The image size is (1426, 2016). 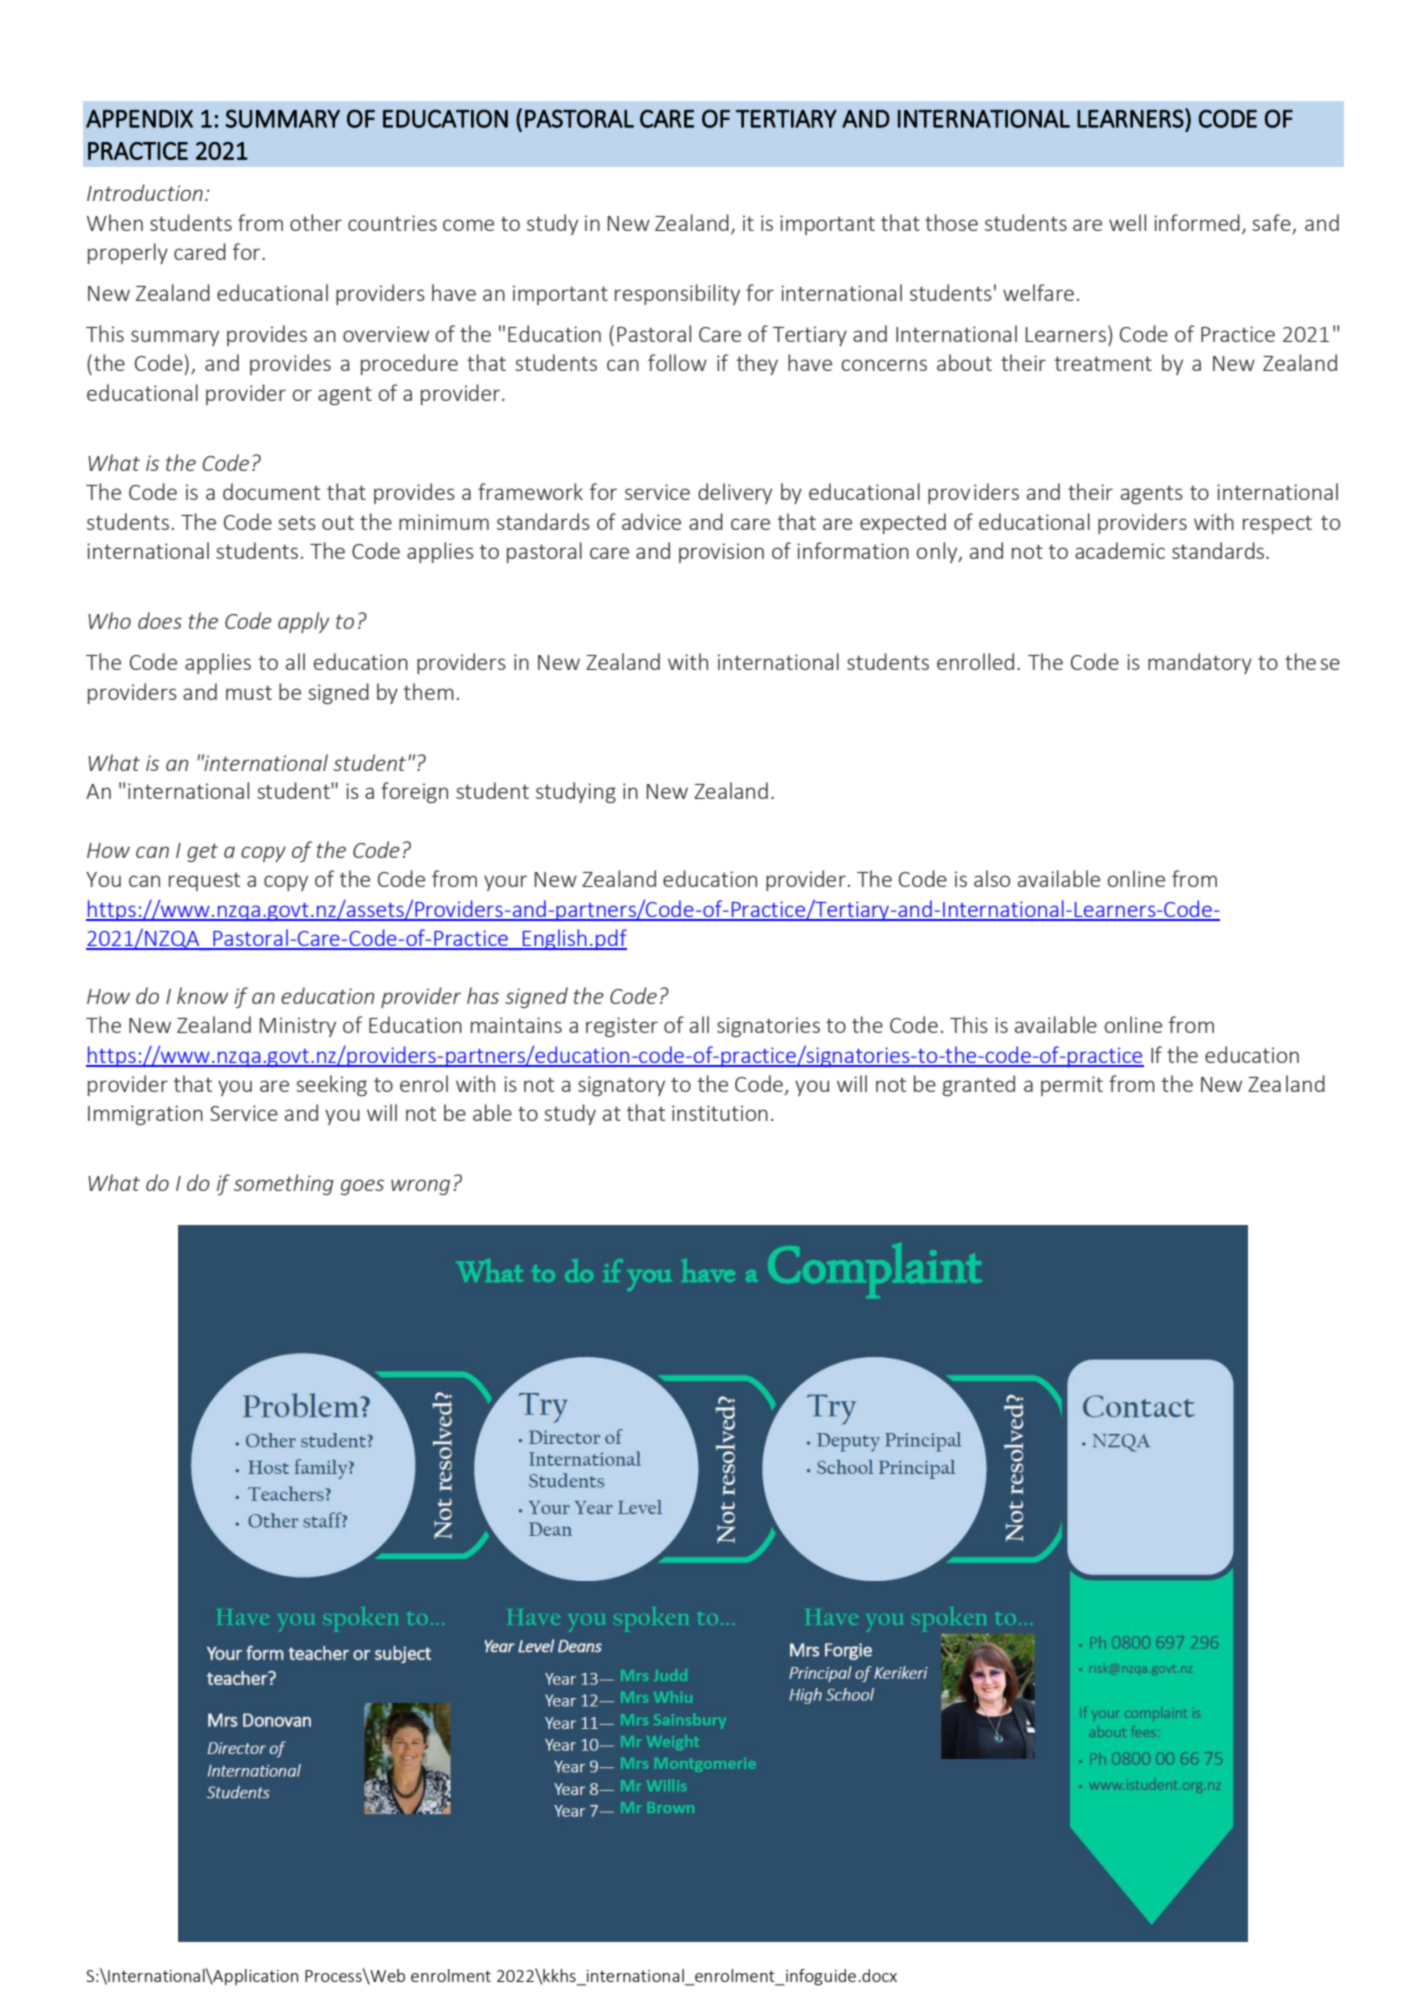 I want to click on well, so click(x=1127, y=222).
